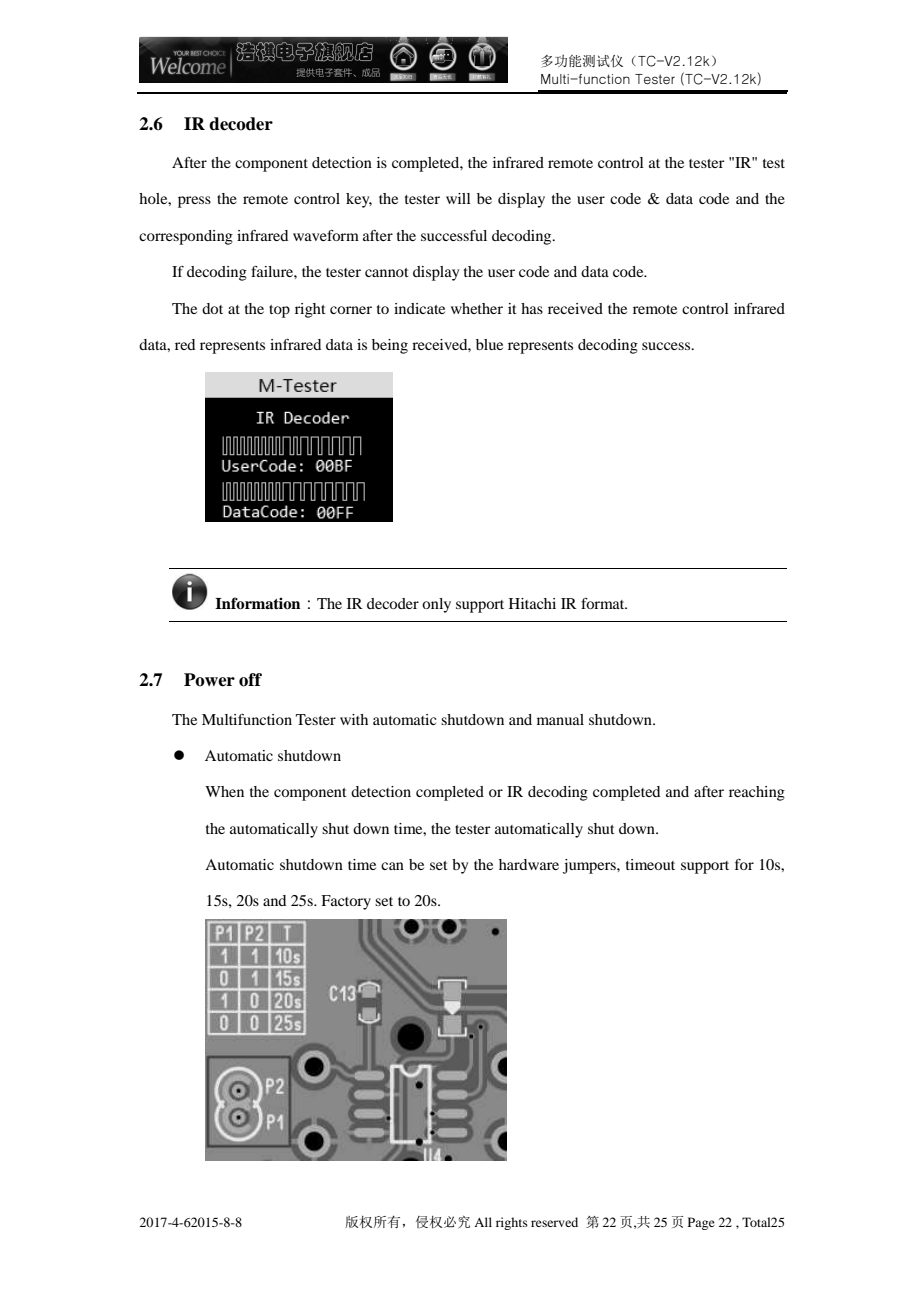 This screenshot has width=924, height=1308. Describe the element at coordinates (590, 866) in the screenshot. I see `jumpers` at that location.
